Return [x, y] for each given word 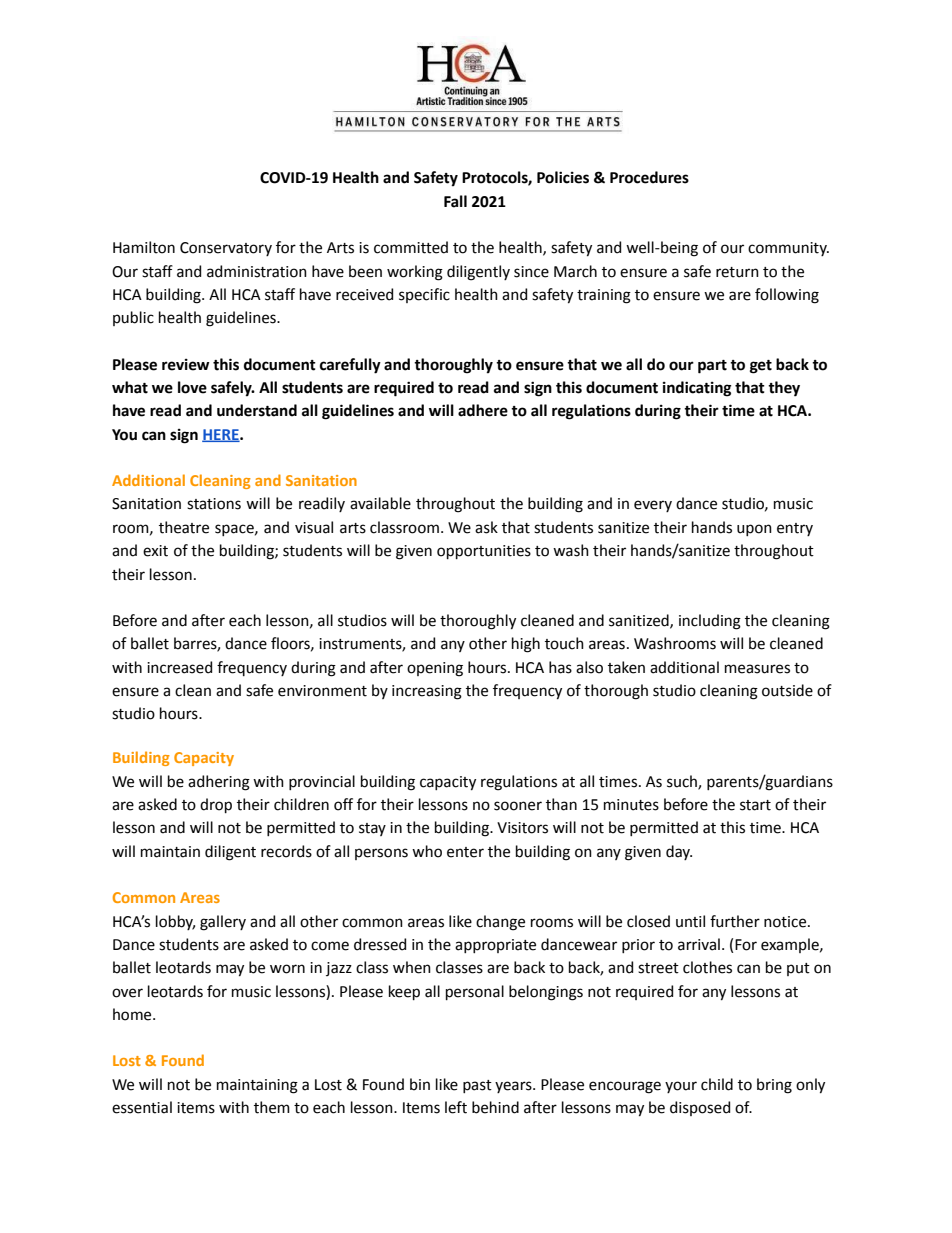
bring [774, 1086]
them [272, 1107]
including [710, 622]
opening [435, 669]
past [477, 1086]
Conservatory [226, 249]
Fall [455, 201]
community [788, 249]
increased [179, 667]
